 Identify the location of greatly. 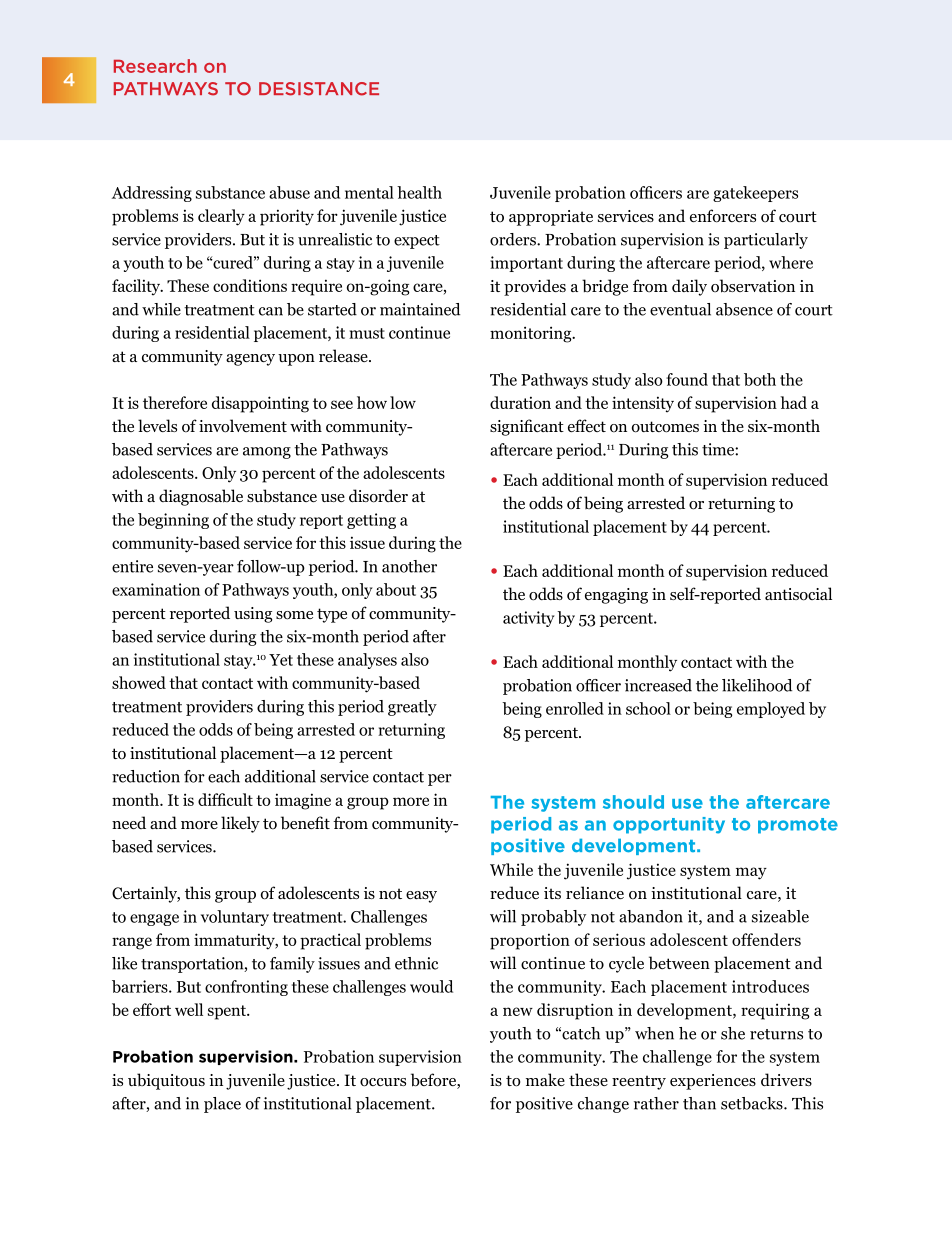
(412, 708).
